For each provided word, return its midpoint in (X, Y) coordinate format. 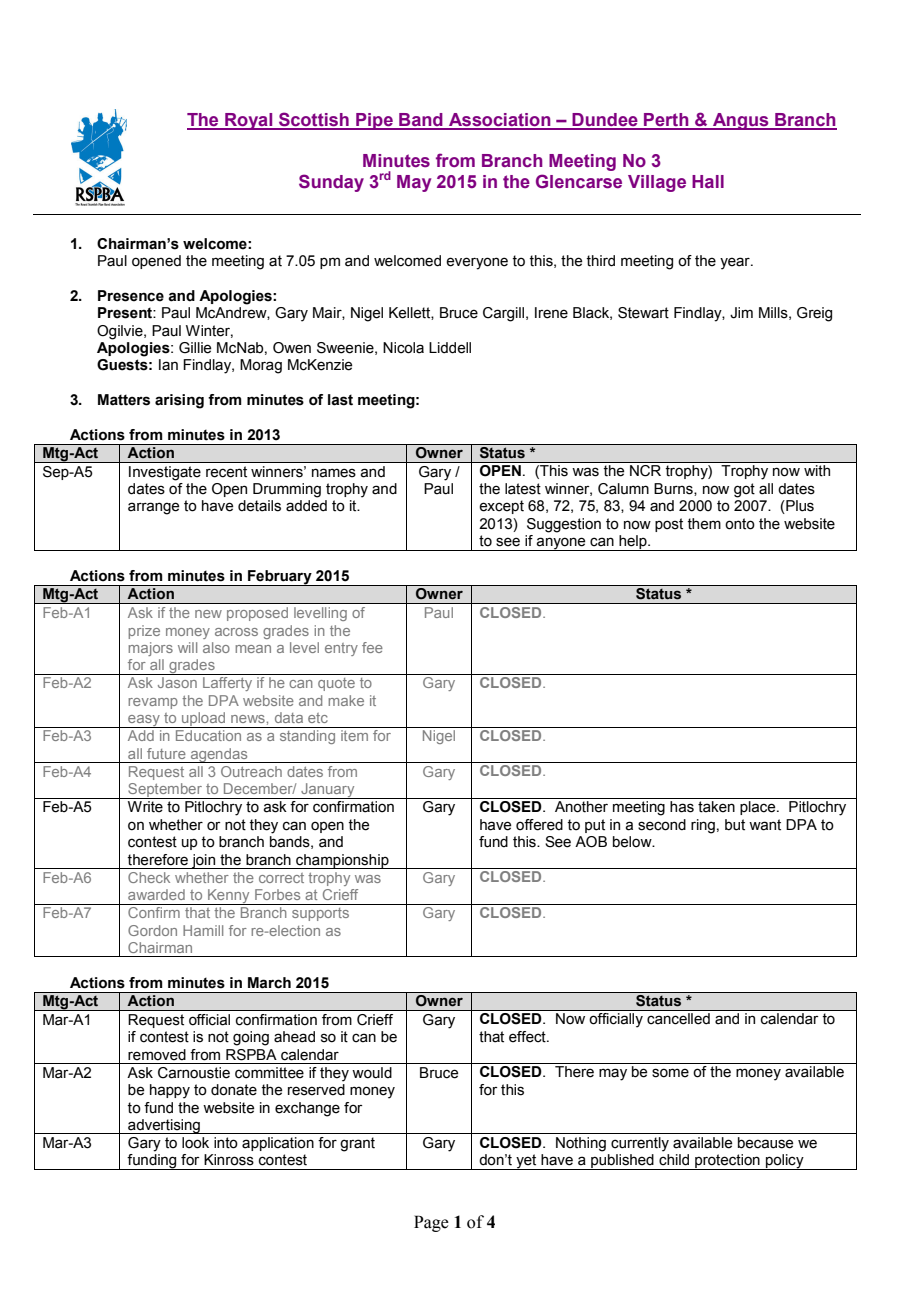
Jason (177, 682)
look (195, 1143)
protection (727, 1162)
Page (431, 1223)
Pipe (374, 121)
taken (716, 807)
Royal (249, 121)
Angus (741, 121)
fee (372, 647)
